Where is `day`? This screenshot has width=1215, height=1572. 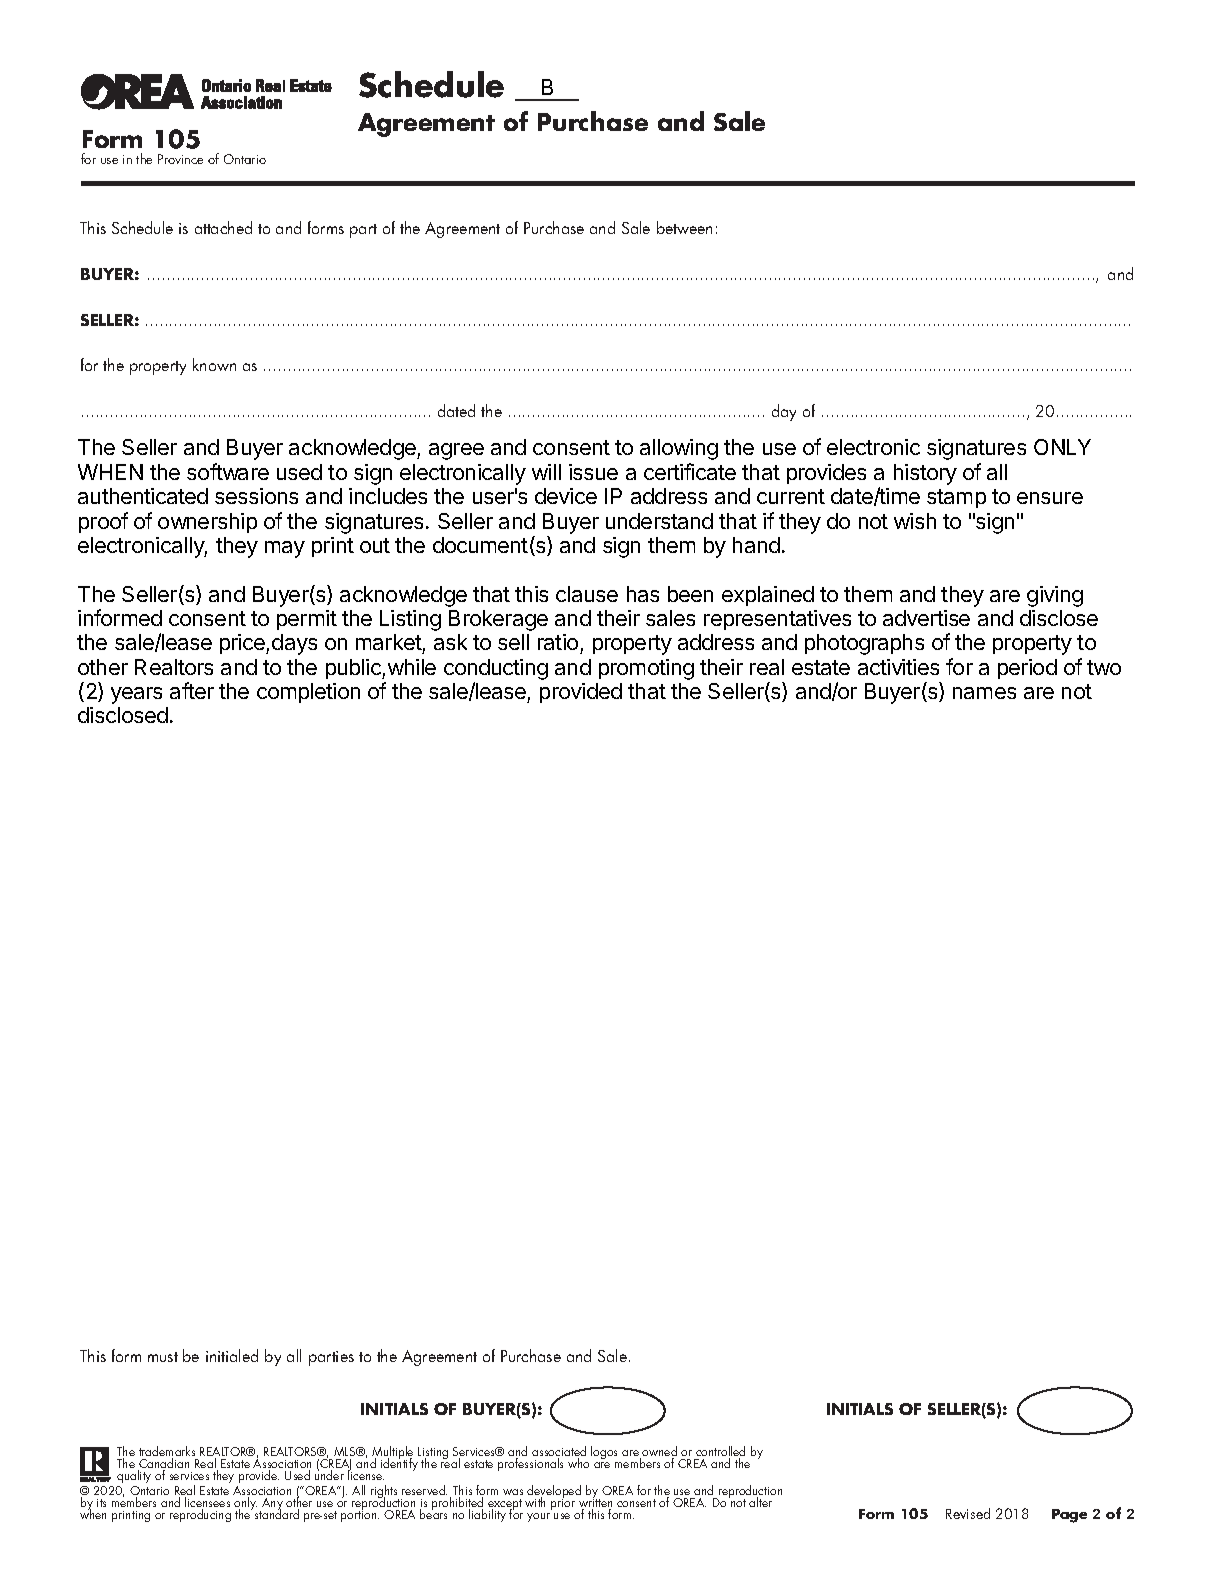
day is located at coordinates (784, 412).
